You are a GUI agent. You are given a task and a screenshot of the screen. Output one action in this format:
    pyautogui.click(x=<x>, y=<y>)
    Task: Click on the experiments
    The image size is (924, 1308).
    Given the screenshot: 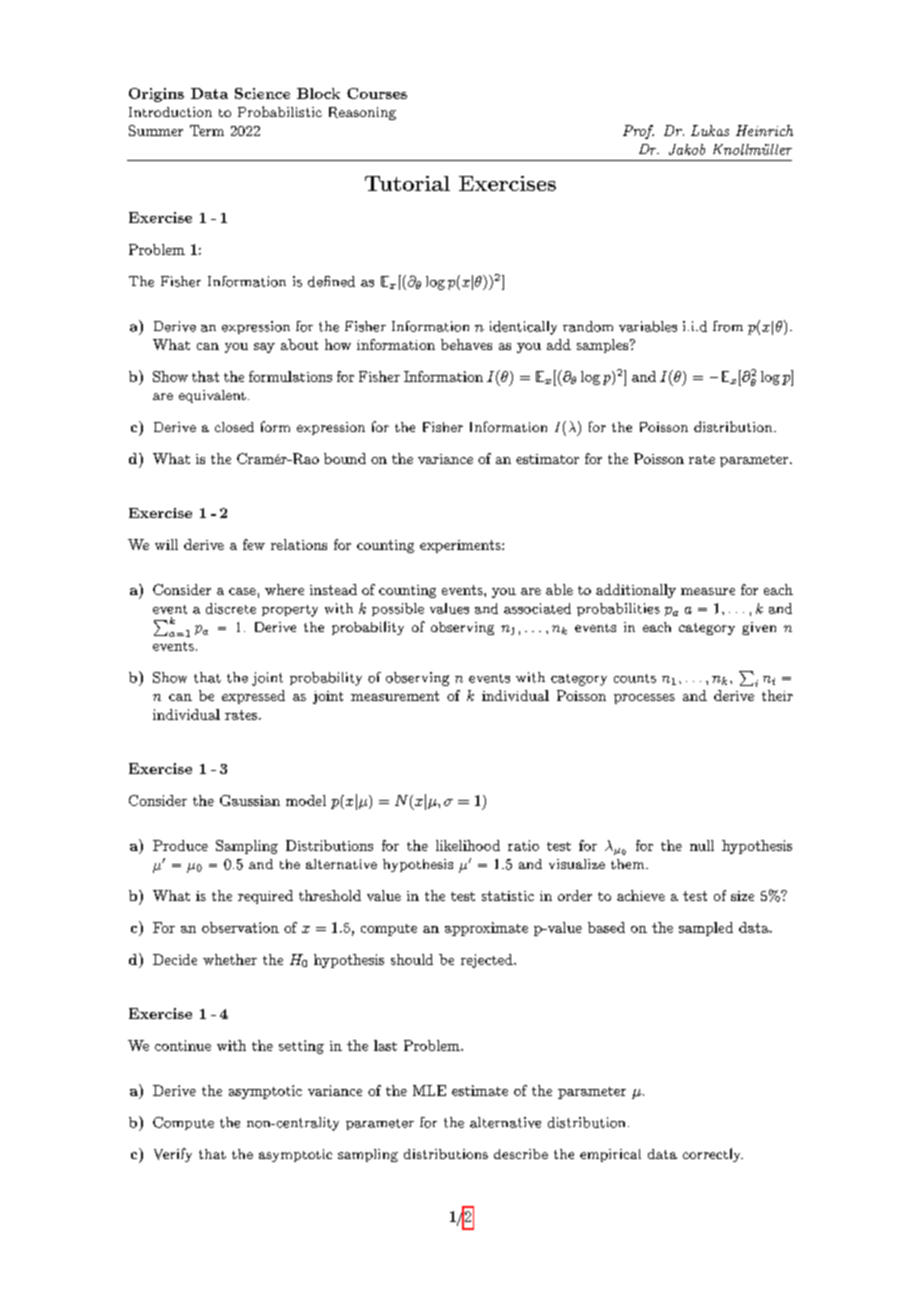 What is the action you would take?
    pyautogui.click(x=461, y=546)
